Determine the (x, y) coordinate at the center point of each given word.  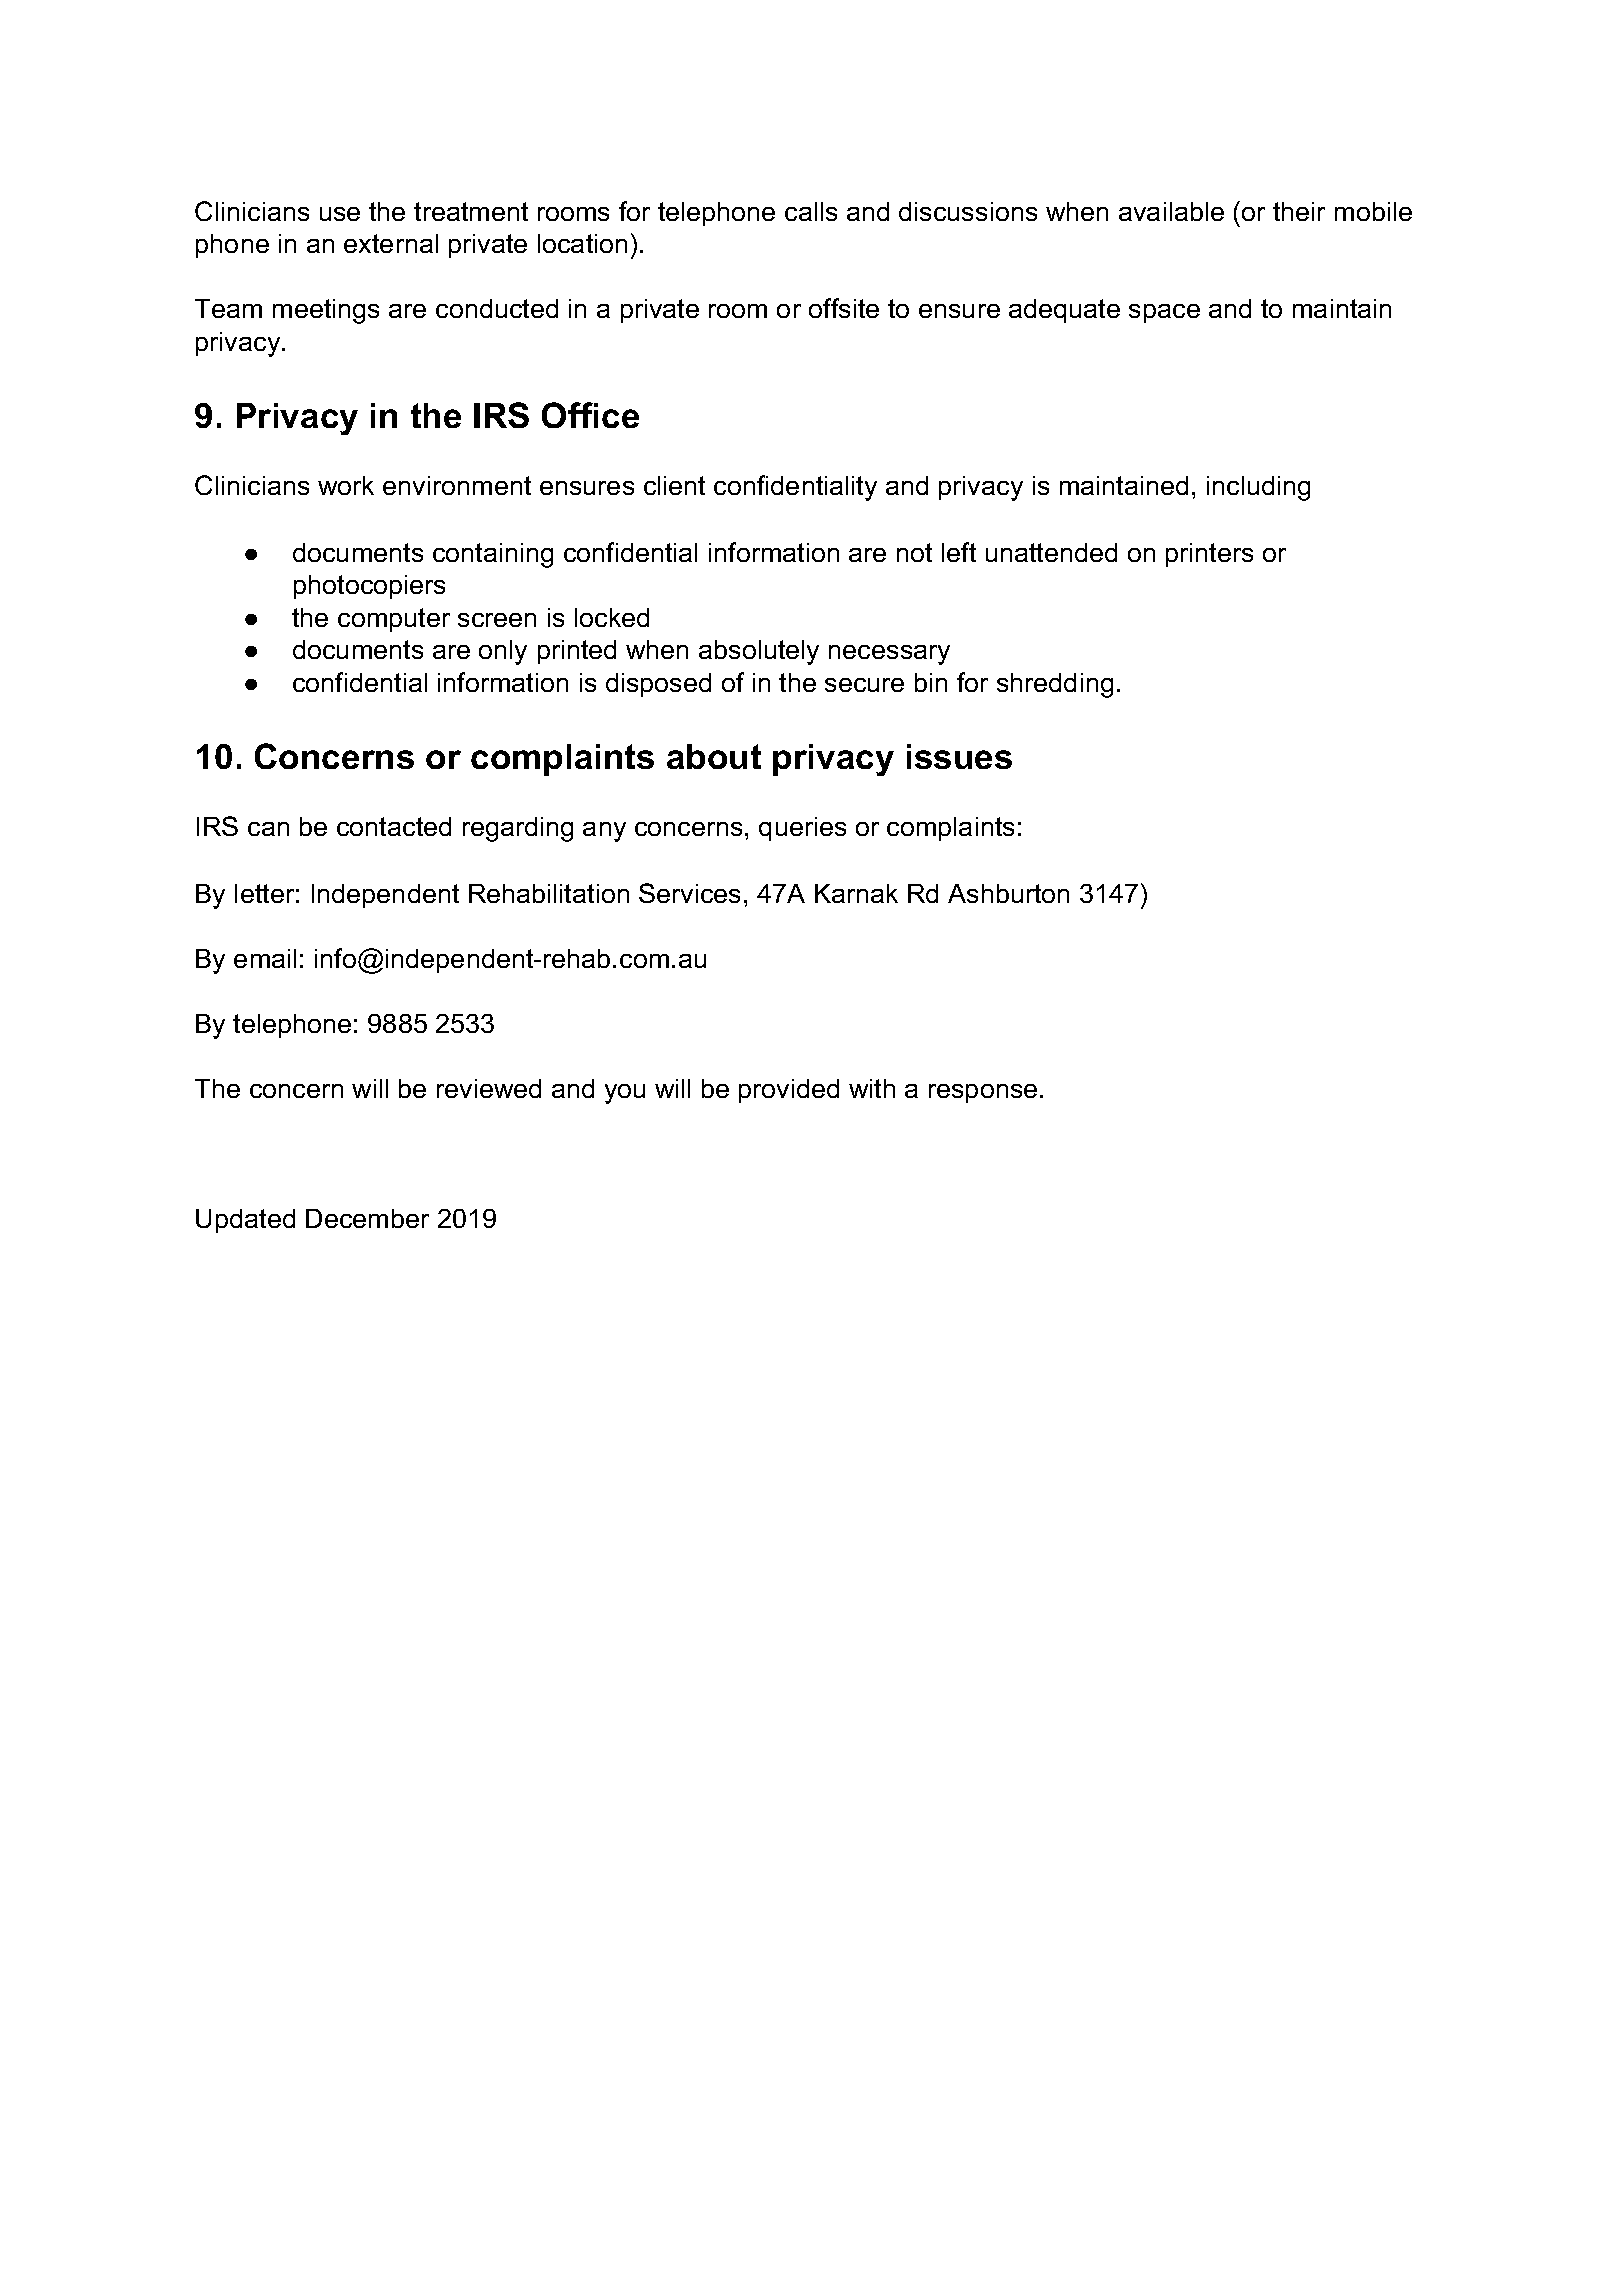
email (265, 958)
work (346, 485)
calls (811, 211)
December (367, 1218)
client (674, 485)
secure (864, 685)
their (1299, 211)
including (1258, 488)
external (391, 243)
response (983, 1093)
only (503, 652)
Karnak (856, 893)
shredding (1055, 685)
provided (789, 1091)
